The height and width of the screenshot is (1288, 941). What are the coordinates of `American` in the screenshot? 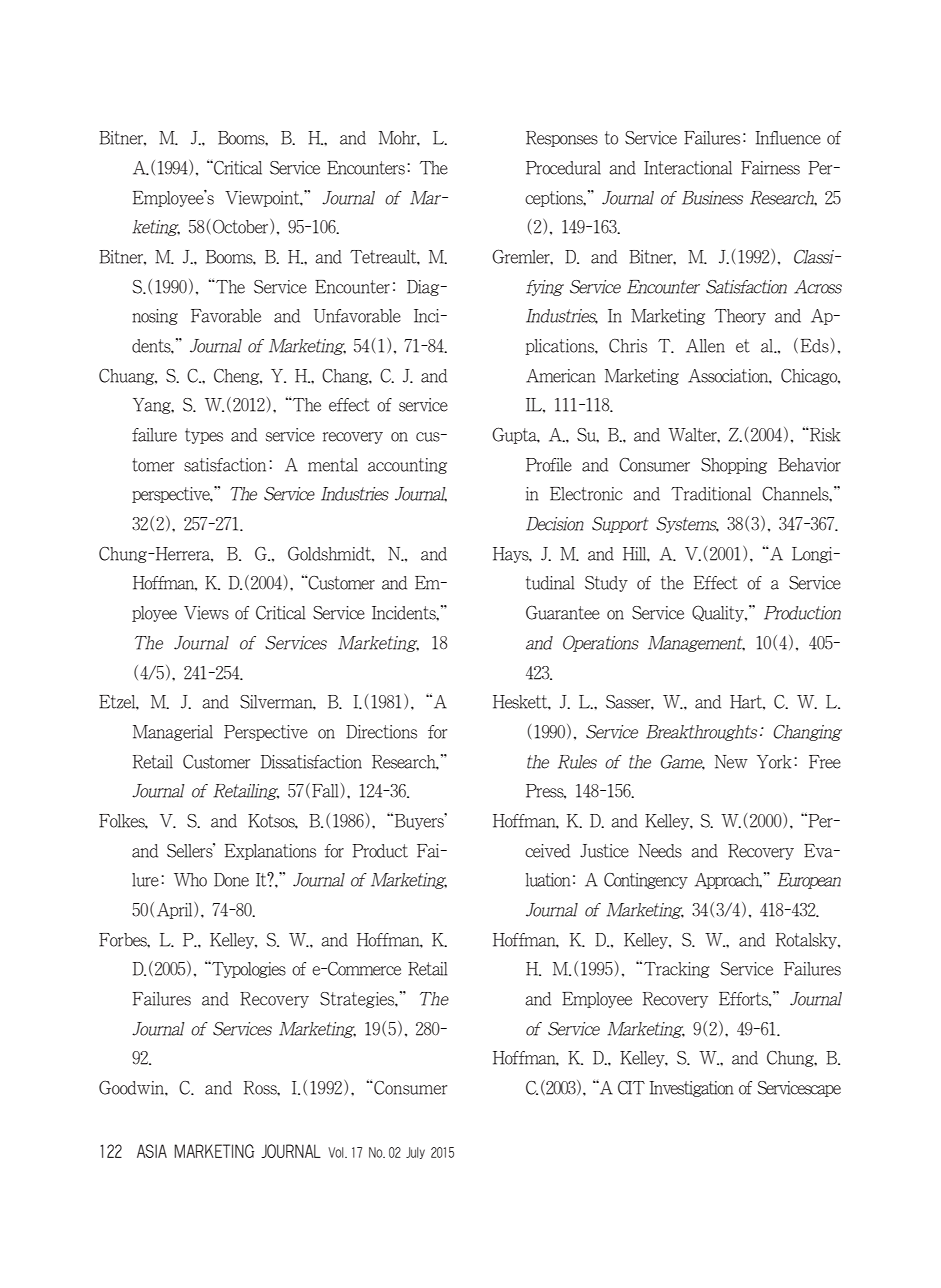 It's located at (561, 376).
